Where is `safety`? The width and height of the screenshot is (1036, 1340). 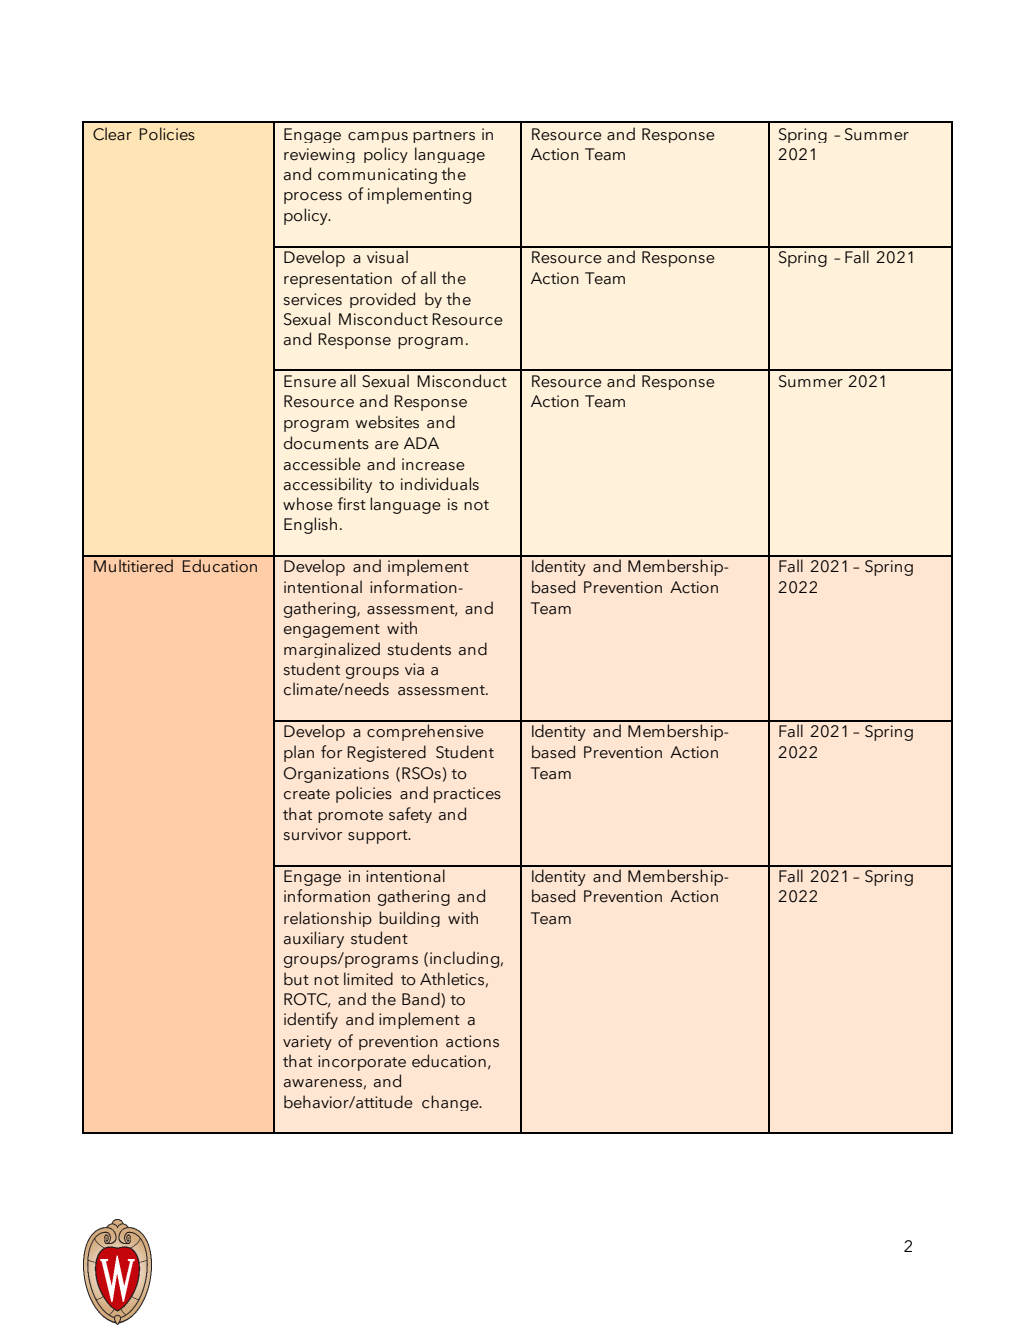
safety is located at coordinates (410, 815).
